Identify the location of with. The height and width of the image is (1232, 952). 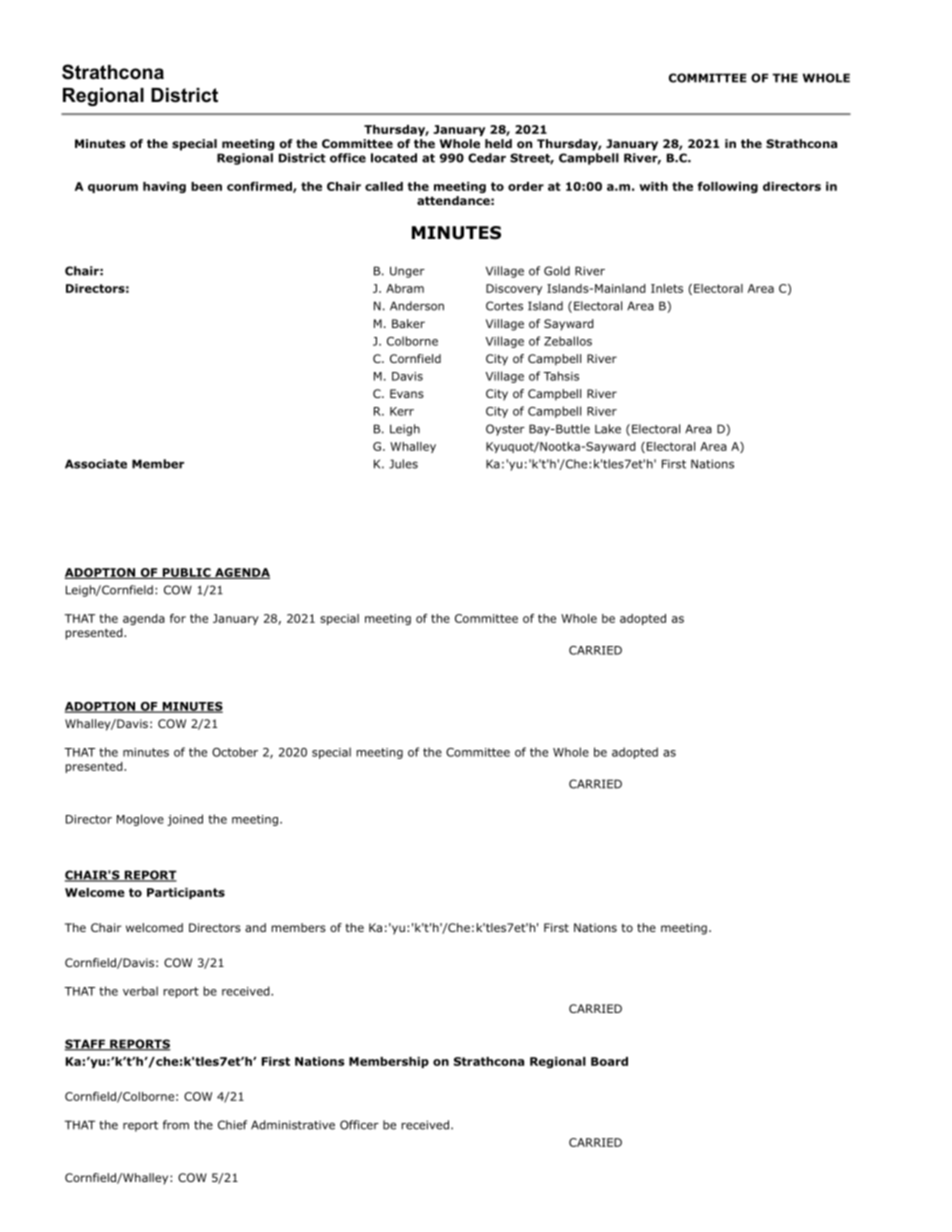
(653, 186).
